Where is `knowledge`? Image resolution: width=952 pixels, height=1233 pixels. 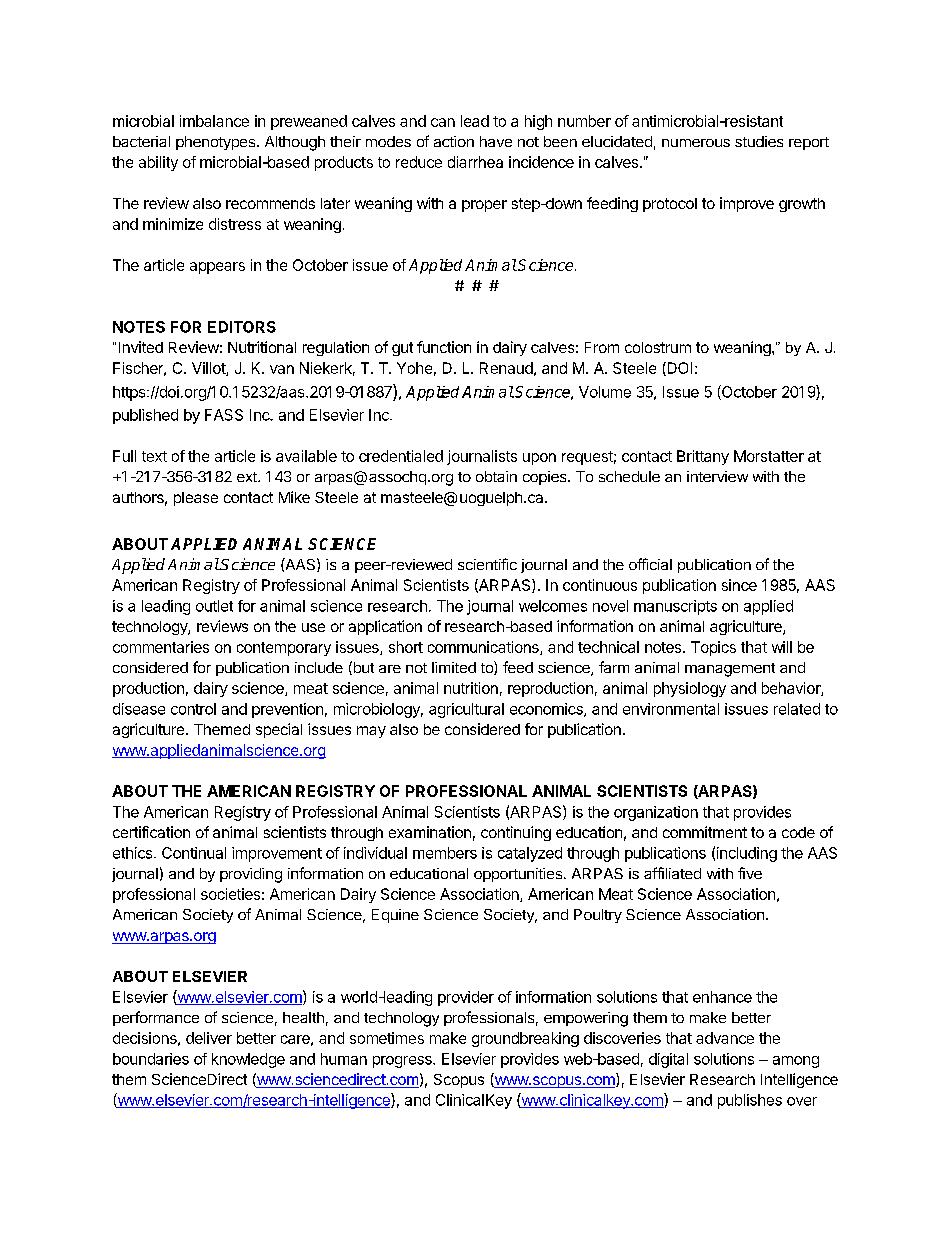
knowledge is located at coordinates (248, 1060).
